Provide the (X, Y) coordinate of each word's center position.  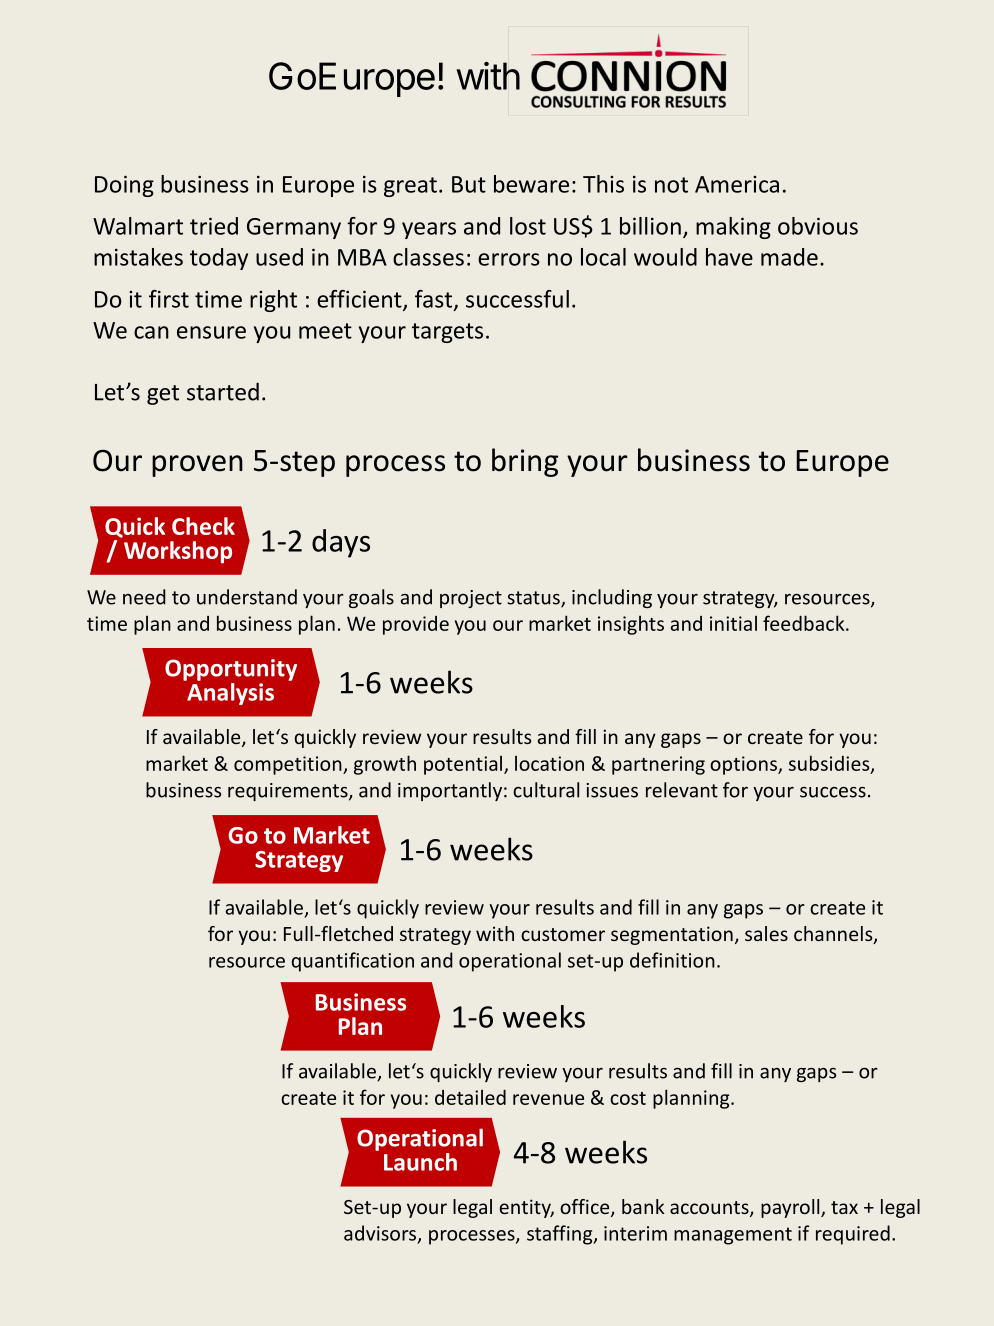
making (733, 228)
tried (214, 226)
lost (528, 226)
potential (463, 765)
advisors (380, 1233)
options (744, 765)
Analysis (229, 692)
